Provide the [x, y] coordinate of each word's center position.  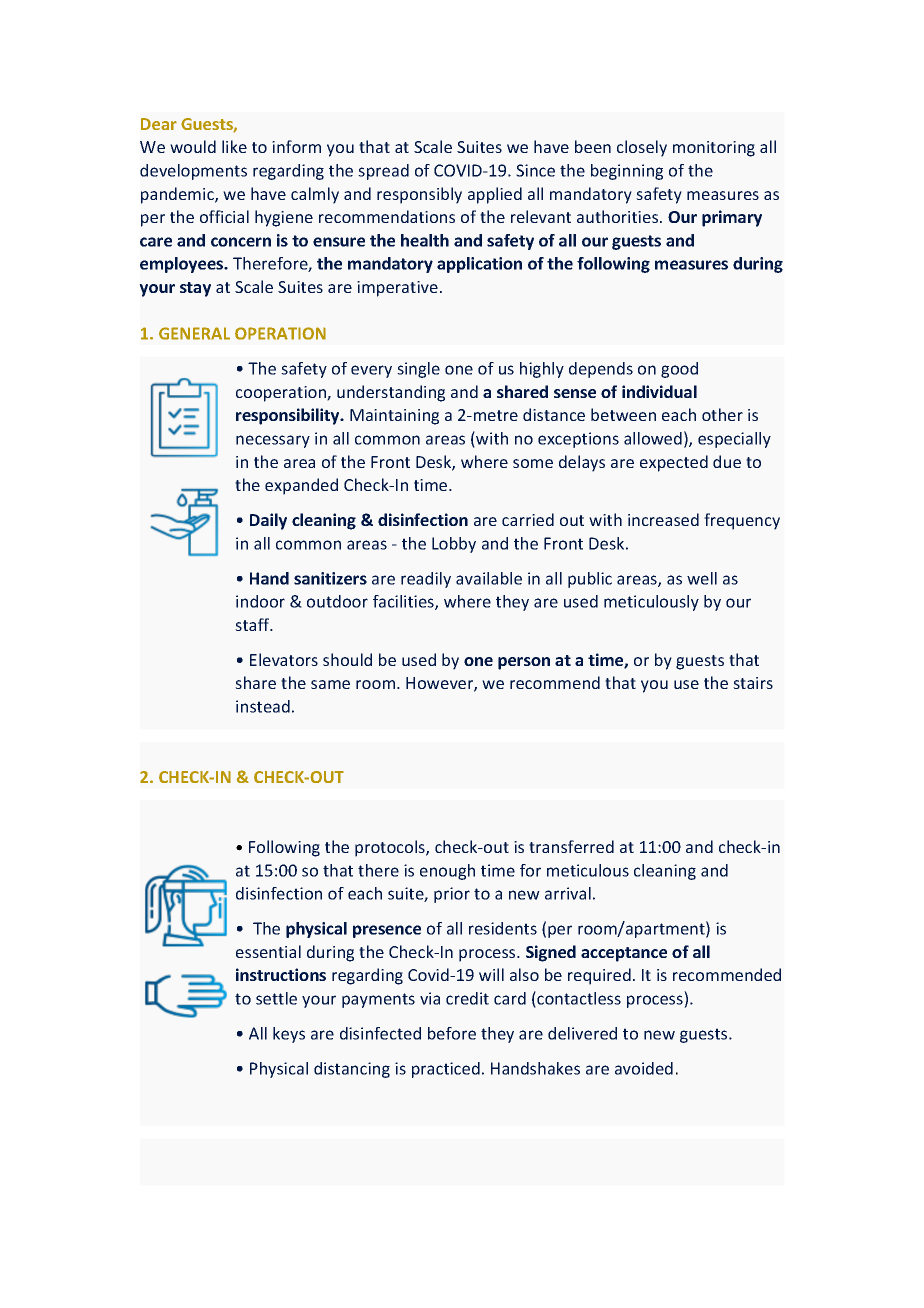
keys [289, 1035]
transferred [571, 846]
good [679, 370]
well [702, 578]
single [418, 370]
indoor [260, 601]
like [234, 146]
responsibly [419, 195]
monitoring [714, 149]
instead [263, 706]
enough [447, 872]
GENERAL [194, 333]
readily [426, 580]
